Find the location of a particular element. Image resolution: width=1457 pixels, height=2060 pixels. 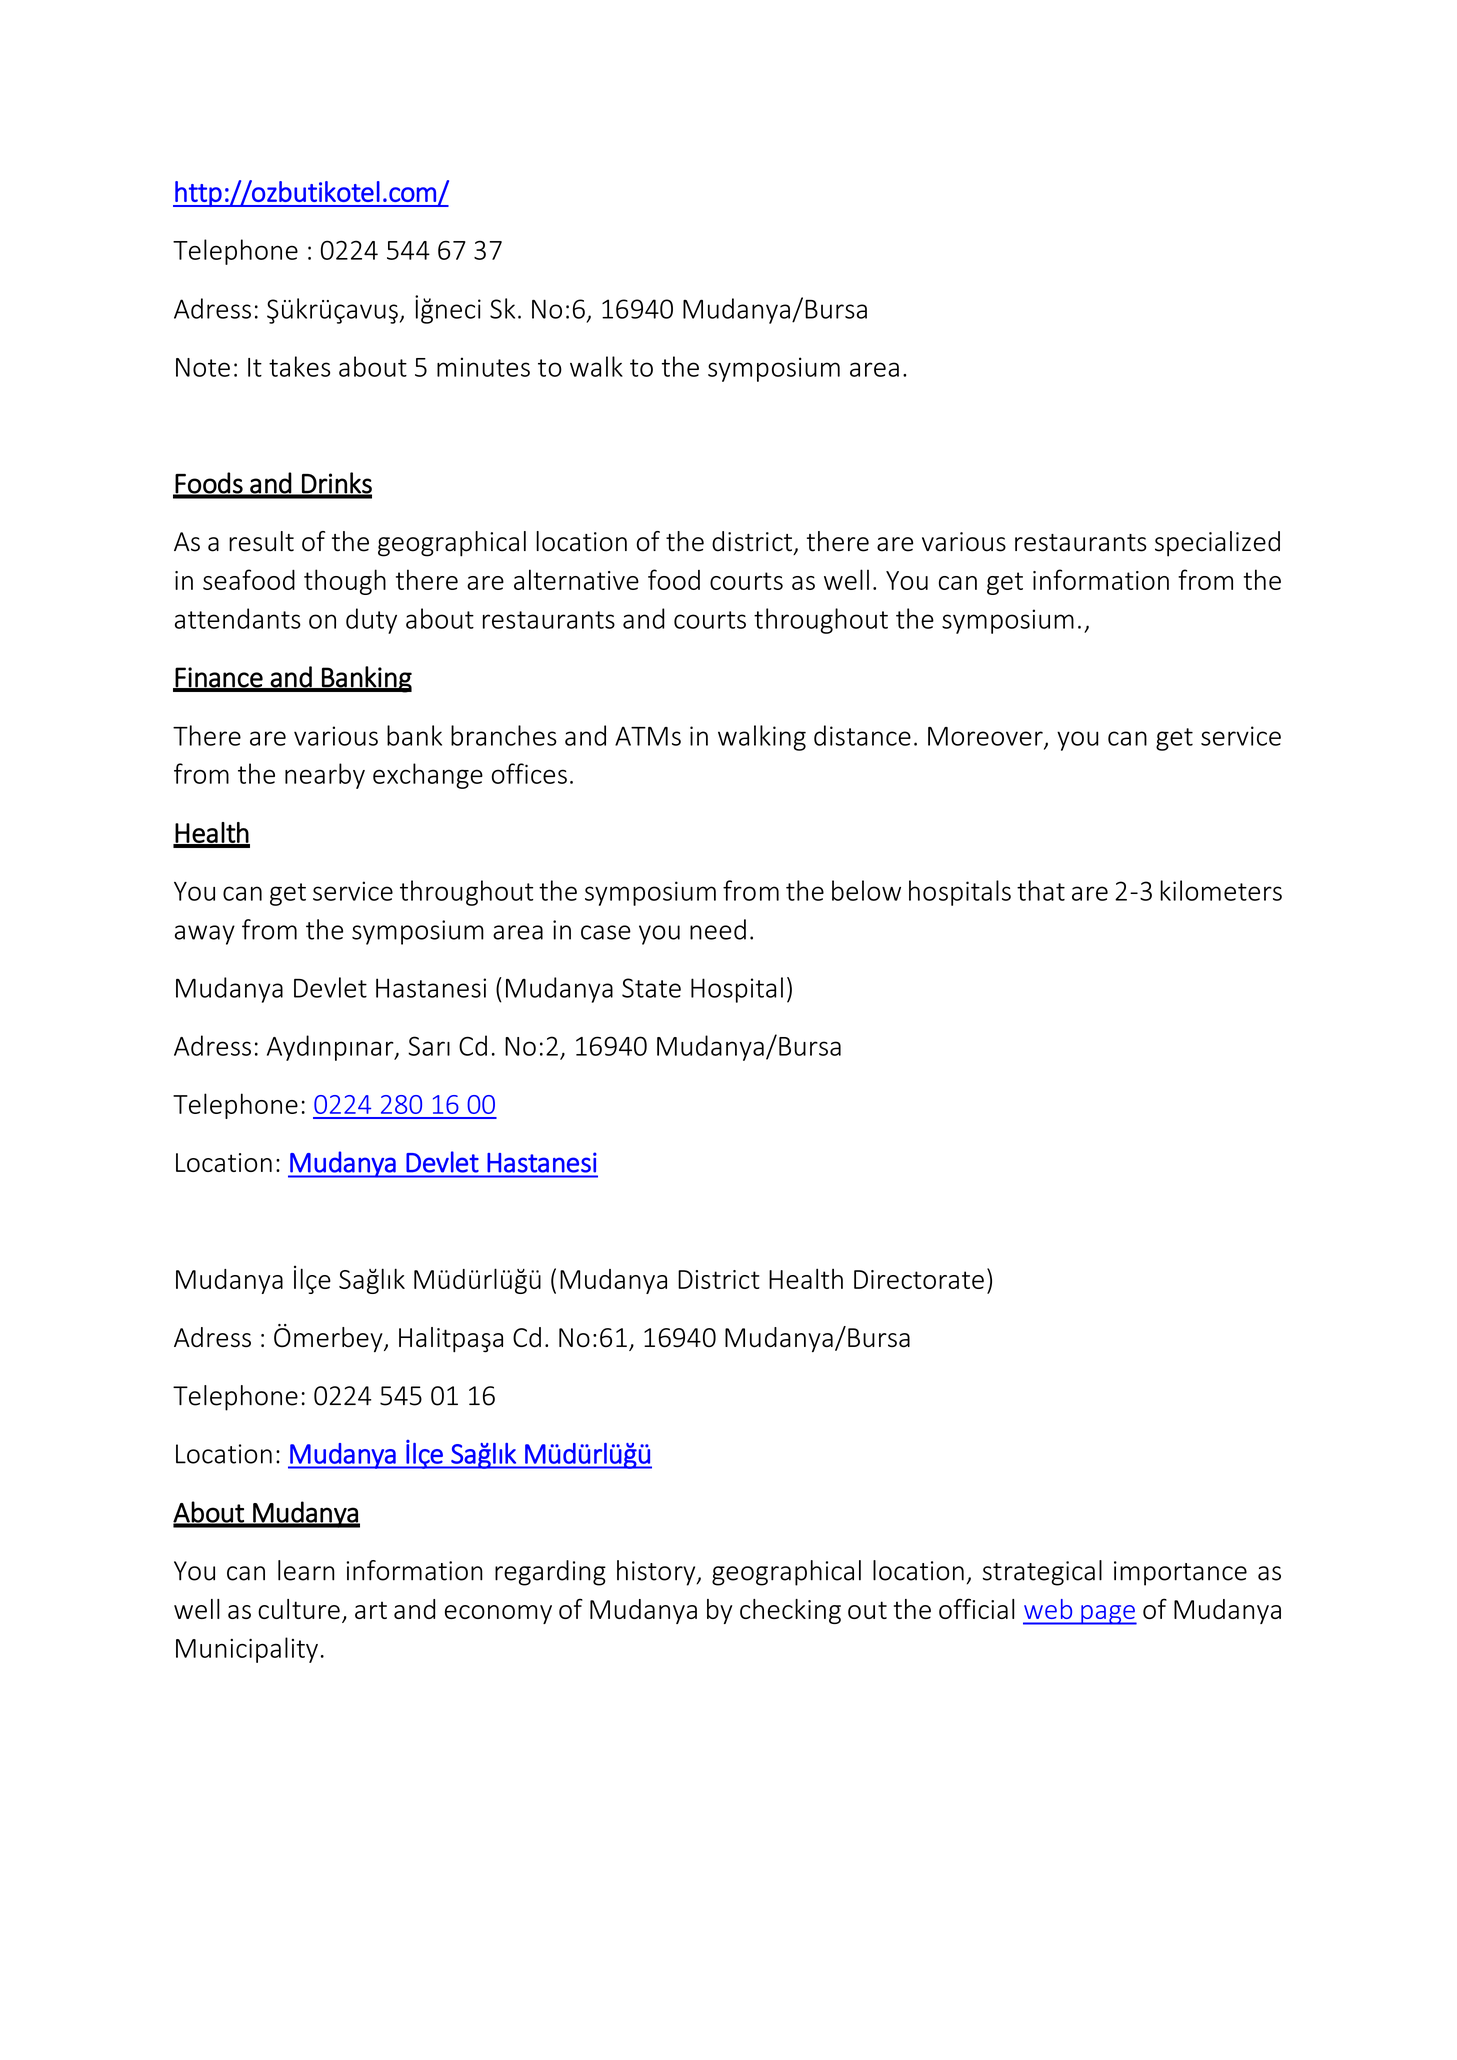

learn is located at coordinates (306, 1570).
